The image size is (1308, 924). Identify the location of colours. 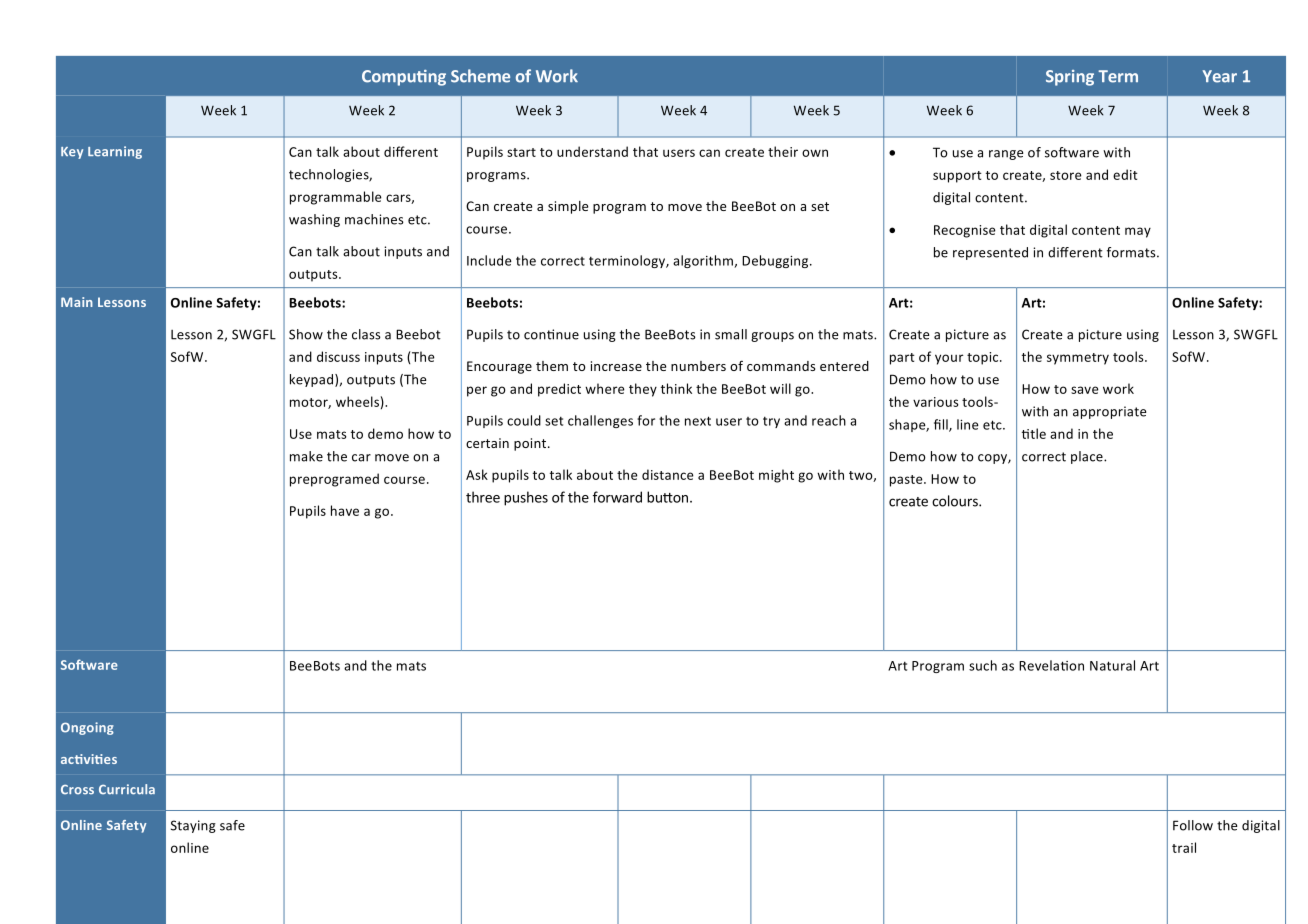
(956, 501).
